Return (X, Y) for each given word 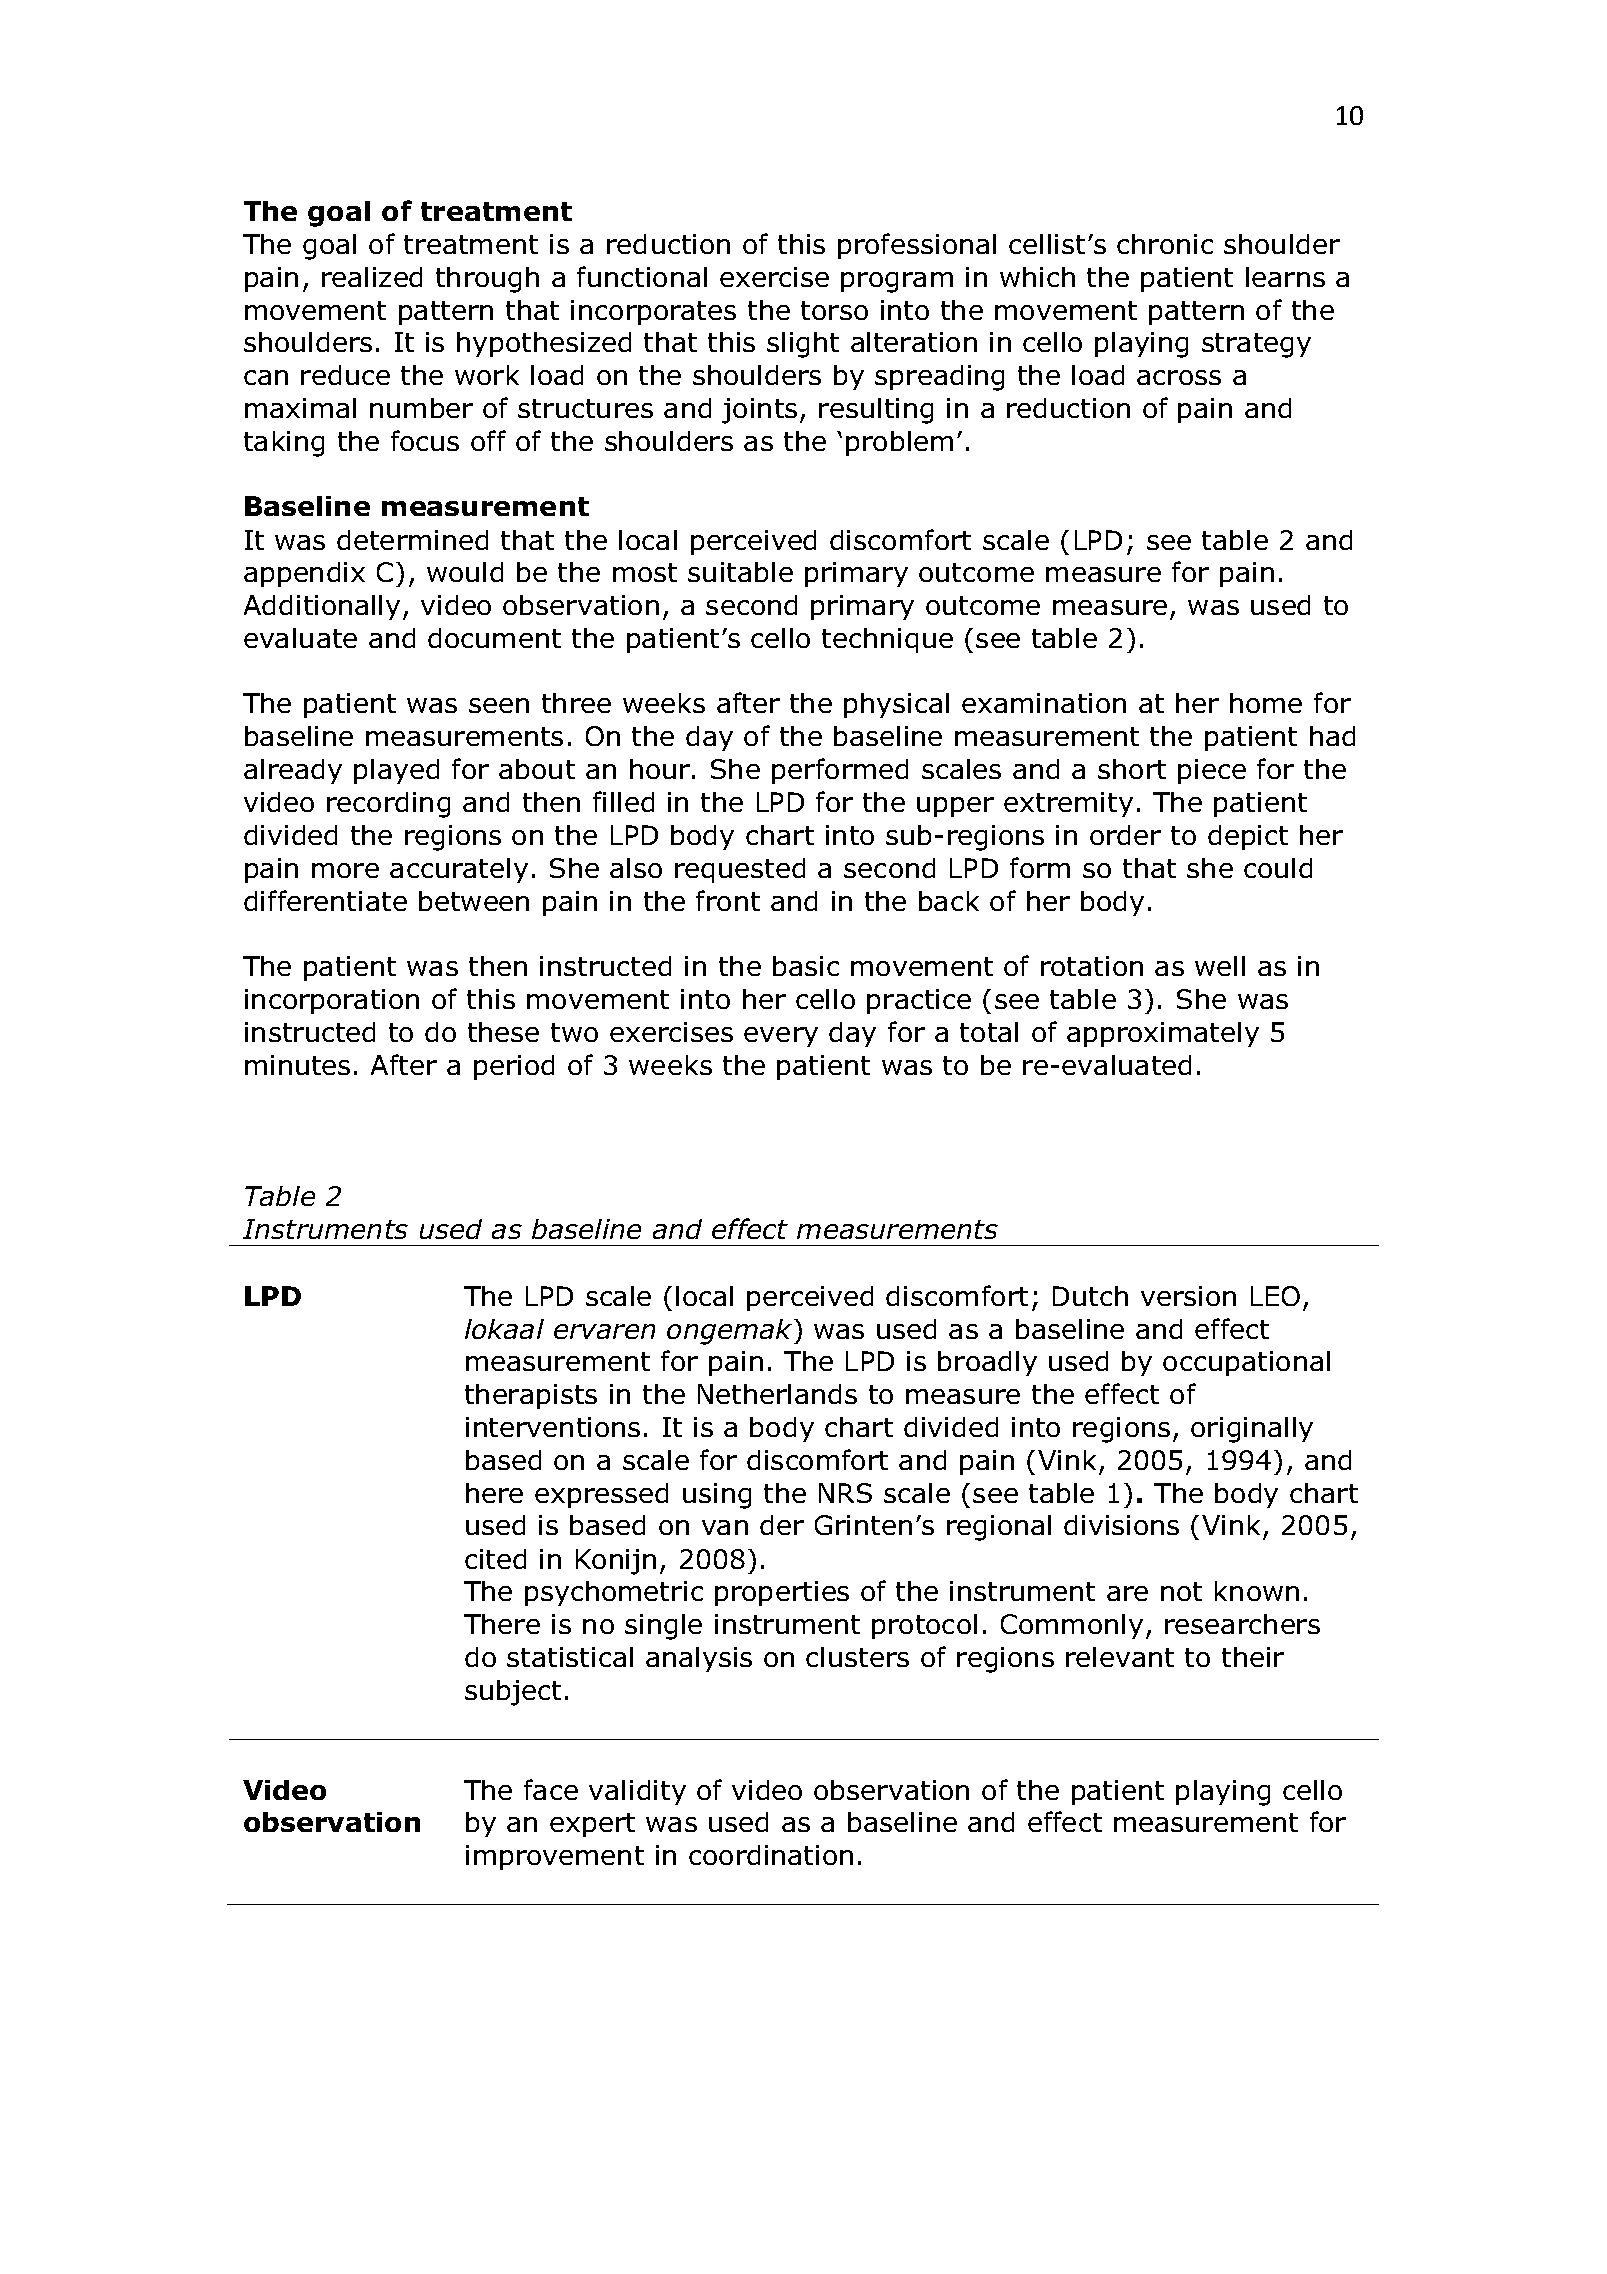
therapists (531, 1396)
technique (887, 640)
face (551, 1789)
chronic (1165, 244)
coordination (771, 1855)
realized (372, 277)
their (1253, 1657)
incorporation (332, 1001)
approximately (1163, 1034)
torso (834, 310)
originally (1252, 1430)
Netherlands (777, 1394)
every (781, 1037)
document (494, 638)
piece (1212, 771)
